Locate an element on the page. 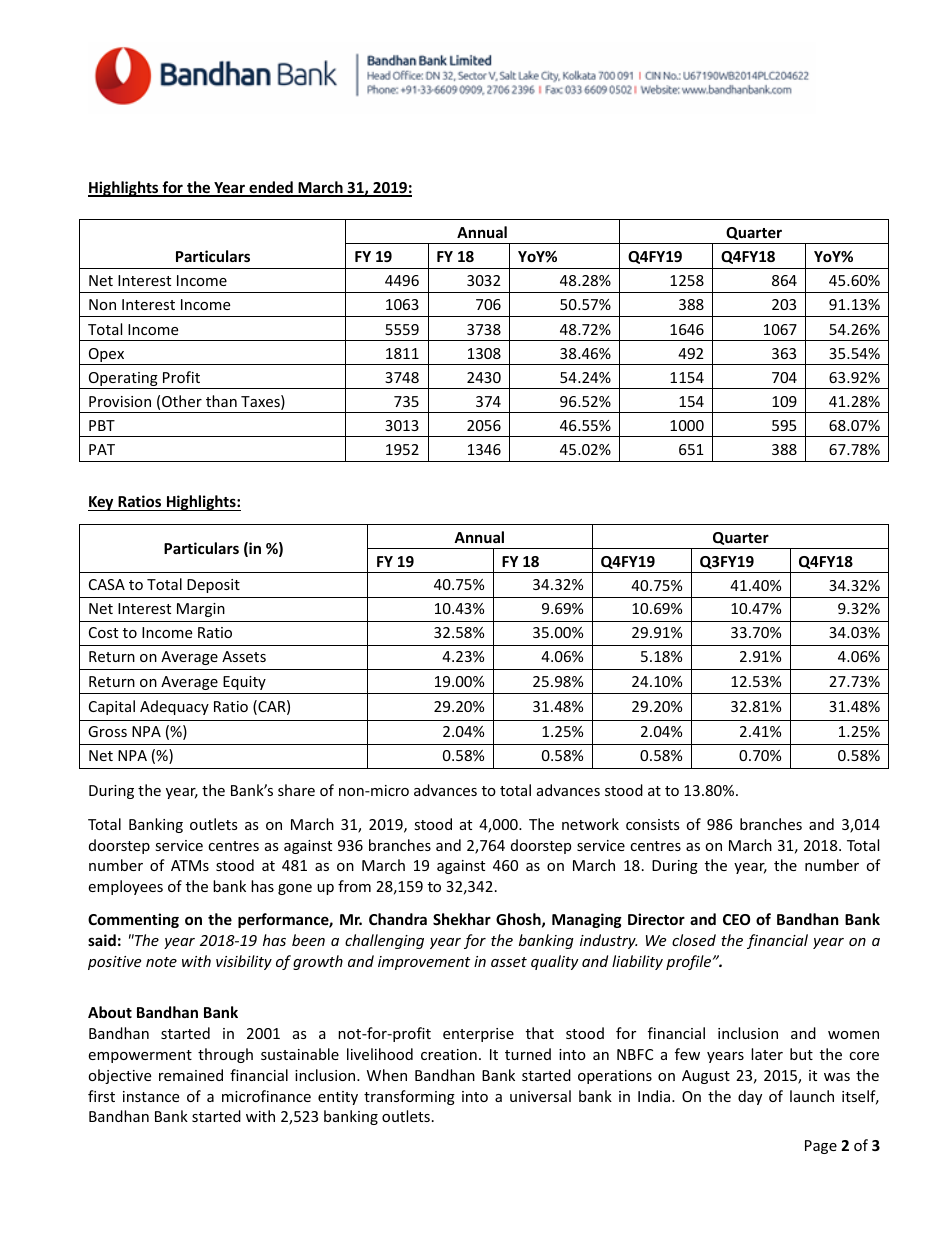  consists is located at coordinates (653, 824).
